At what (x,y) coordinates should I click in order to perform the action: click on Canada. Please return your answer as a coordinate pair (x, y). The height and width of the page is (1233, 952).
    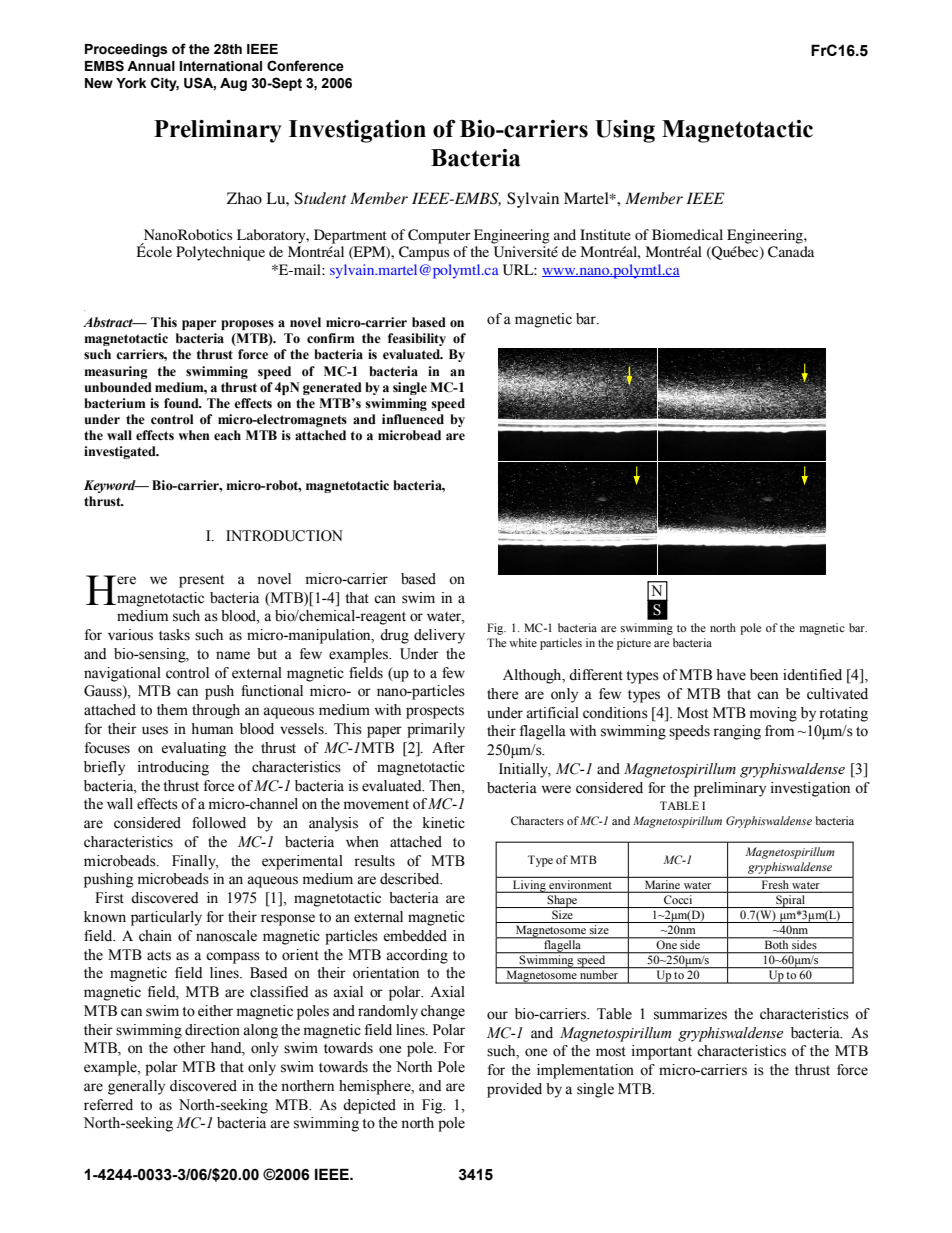
    Looking at the image, I should click on (791, 252).
